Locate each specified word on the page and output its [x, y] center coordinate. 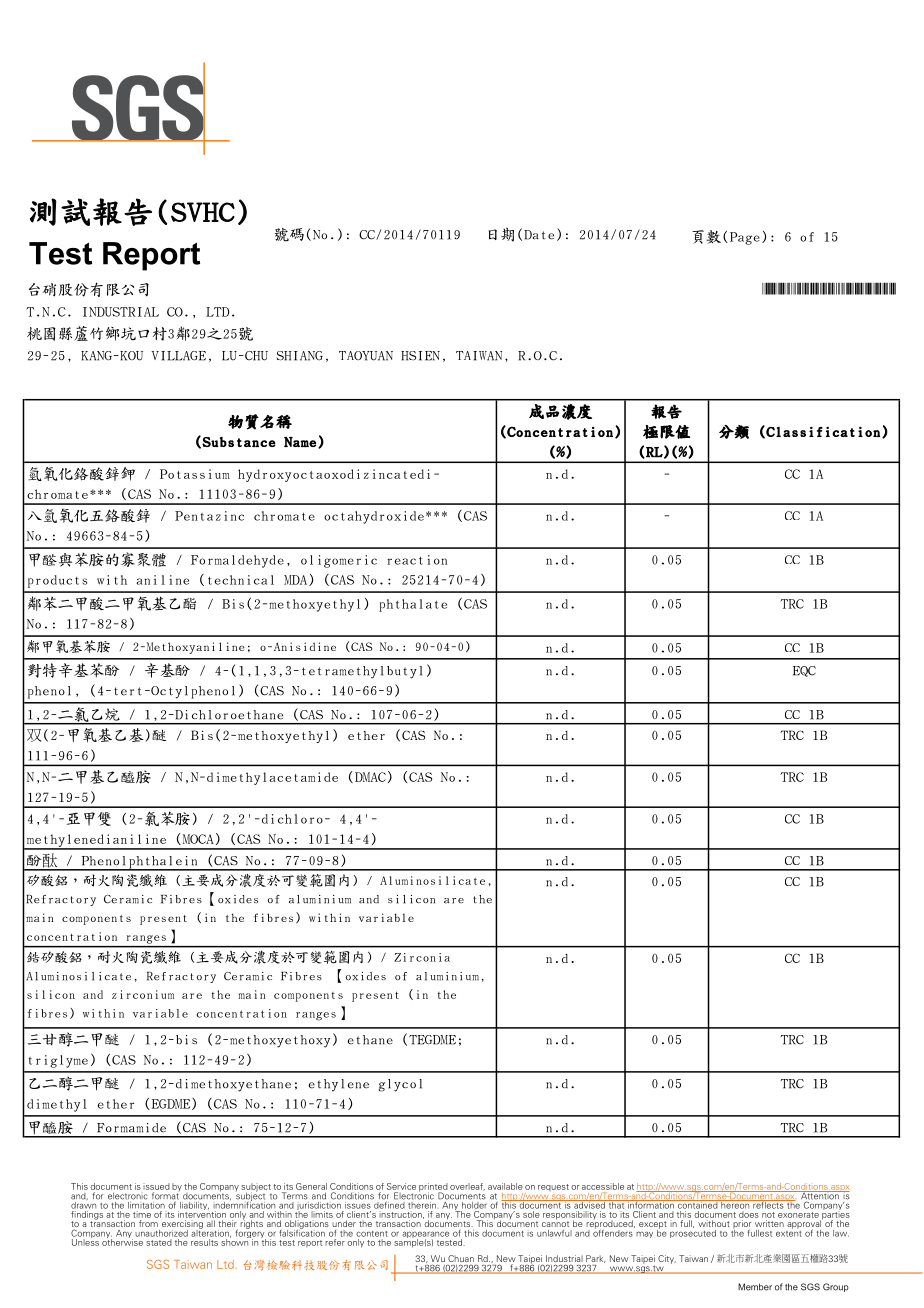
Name [300, 442]
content [372, 1234]
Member [755, 1287]
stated [159, 1242]
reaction [417, 560]
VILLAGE [178, 356]
